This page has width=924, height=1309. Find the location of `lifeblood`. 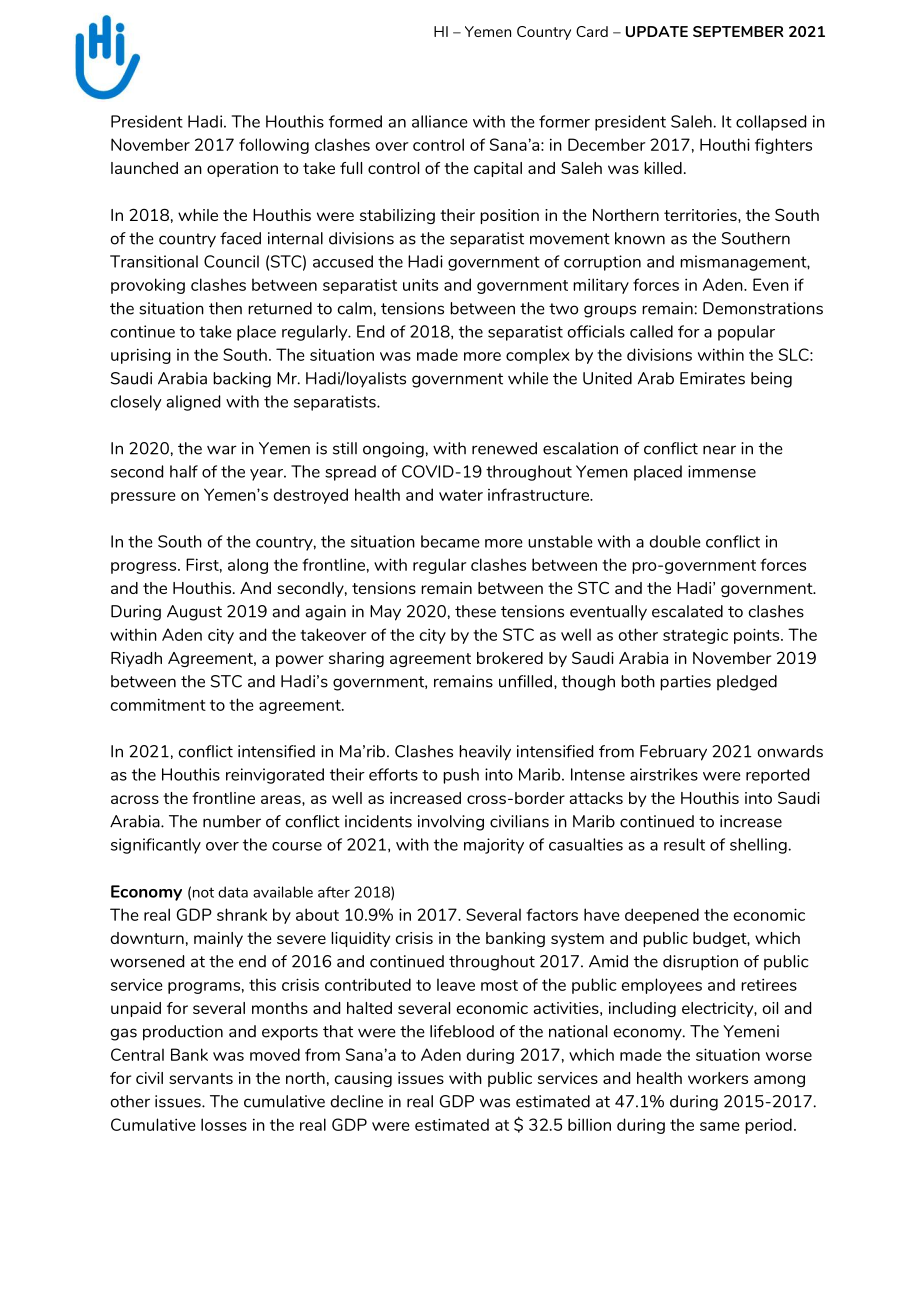

lifeblood is located at coordinates (462, 1031).
